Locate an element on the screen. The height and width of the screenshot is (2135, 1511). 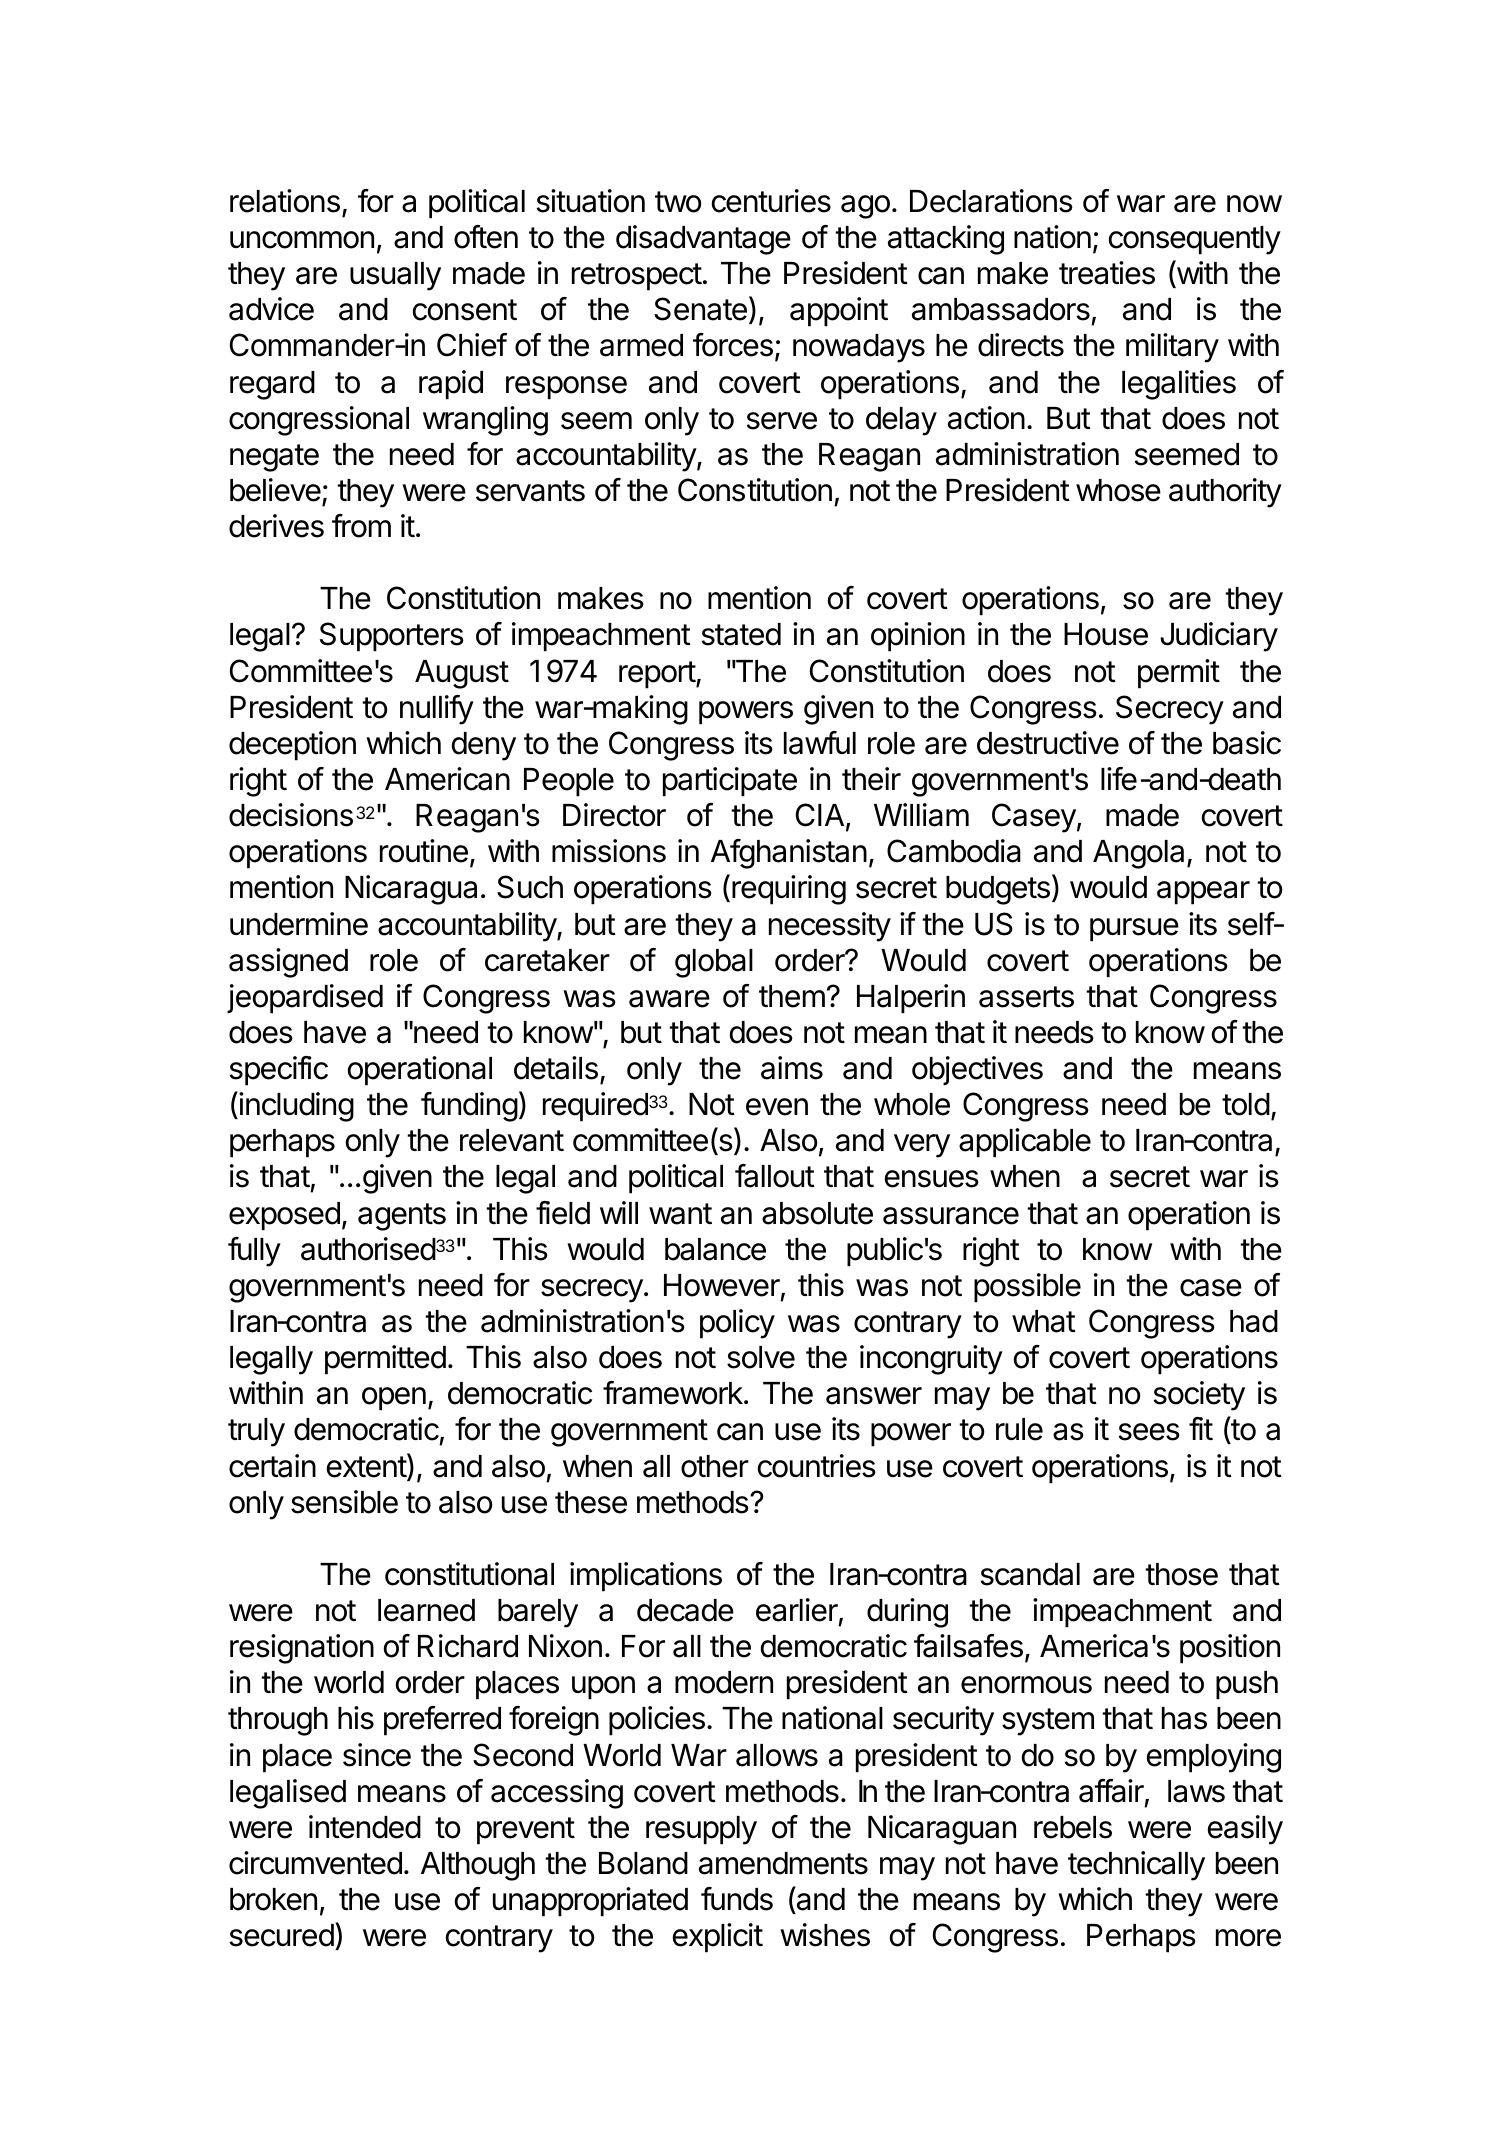
treaties is located at coordinates (1107, 273).
